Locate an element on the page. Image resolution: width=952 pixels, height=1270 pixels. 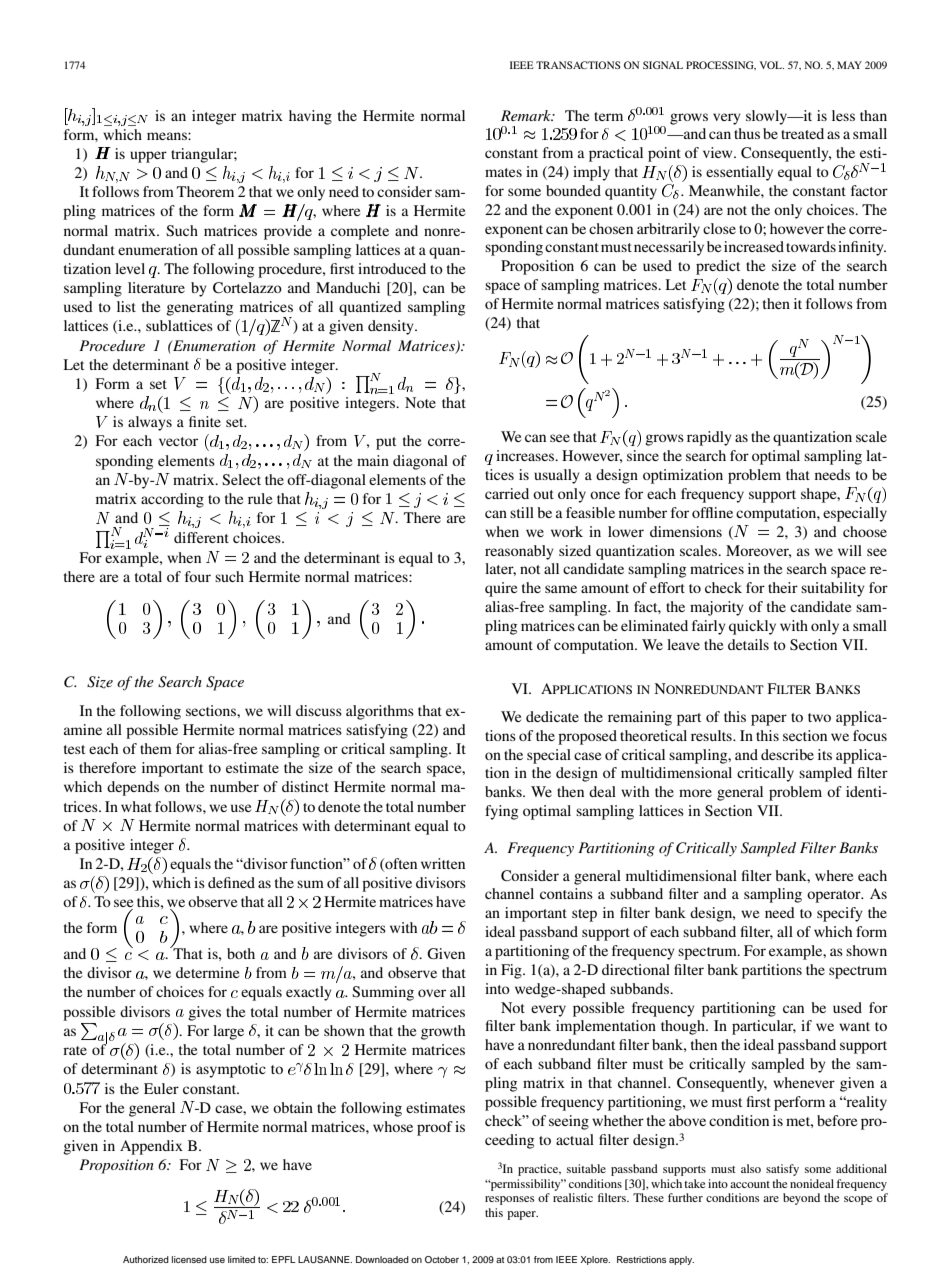
describe is located at coordinates (787, 754).
